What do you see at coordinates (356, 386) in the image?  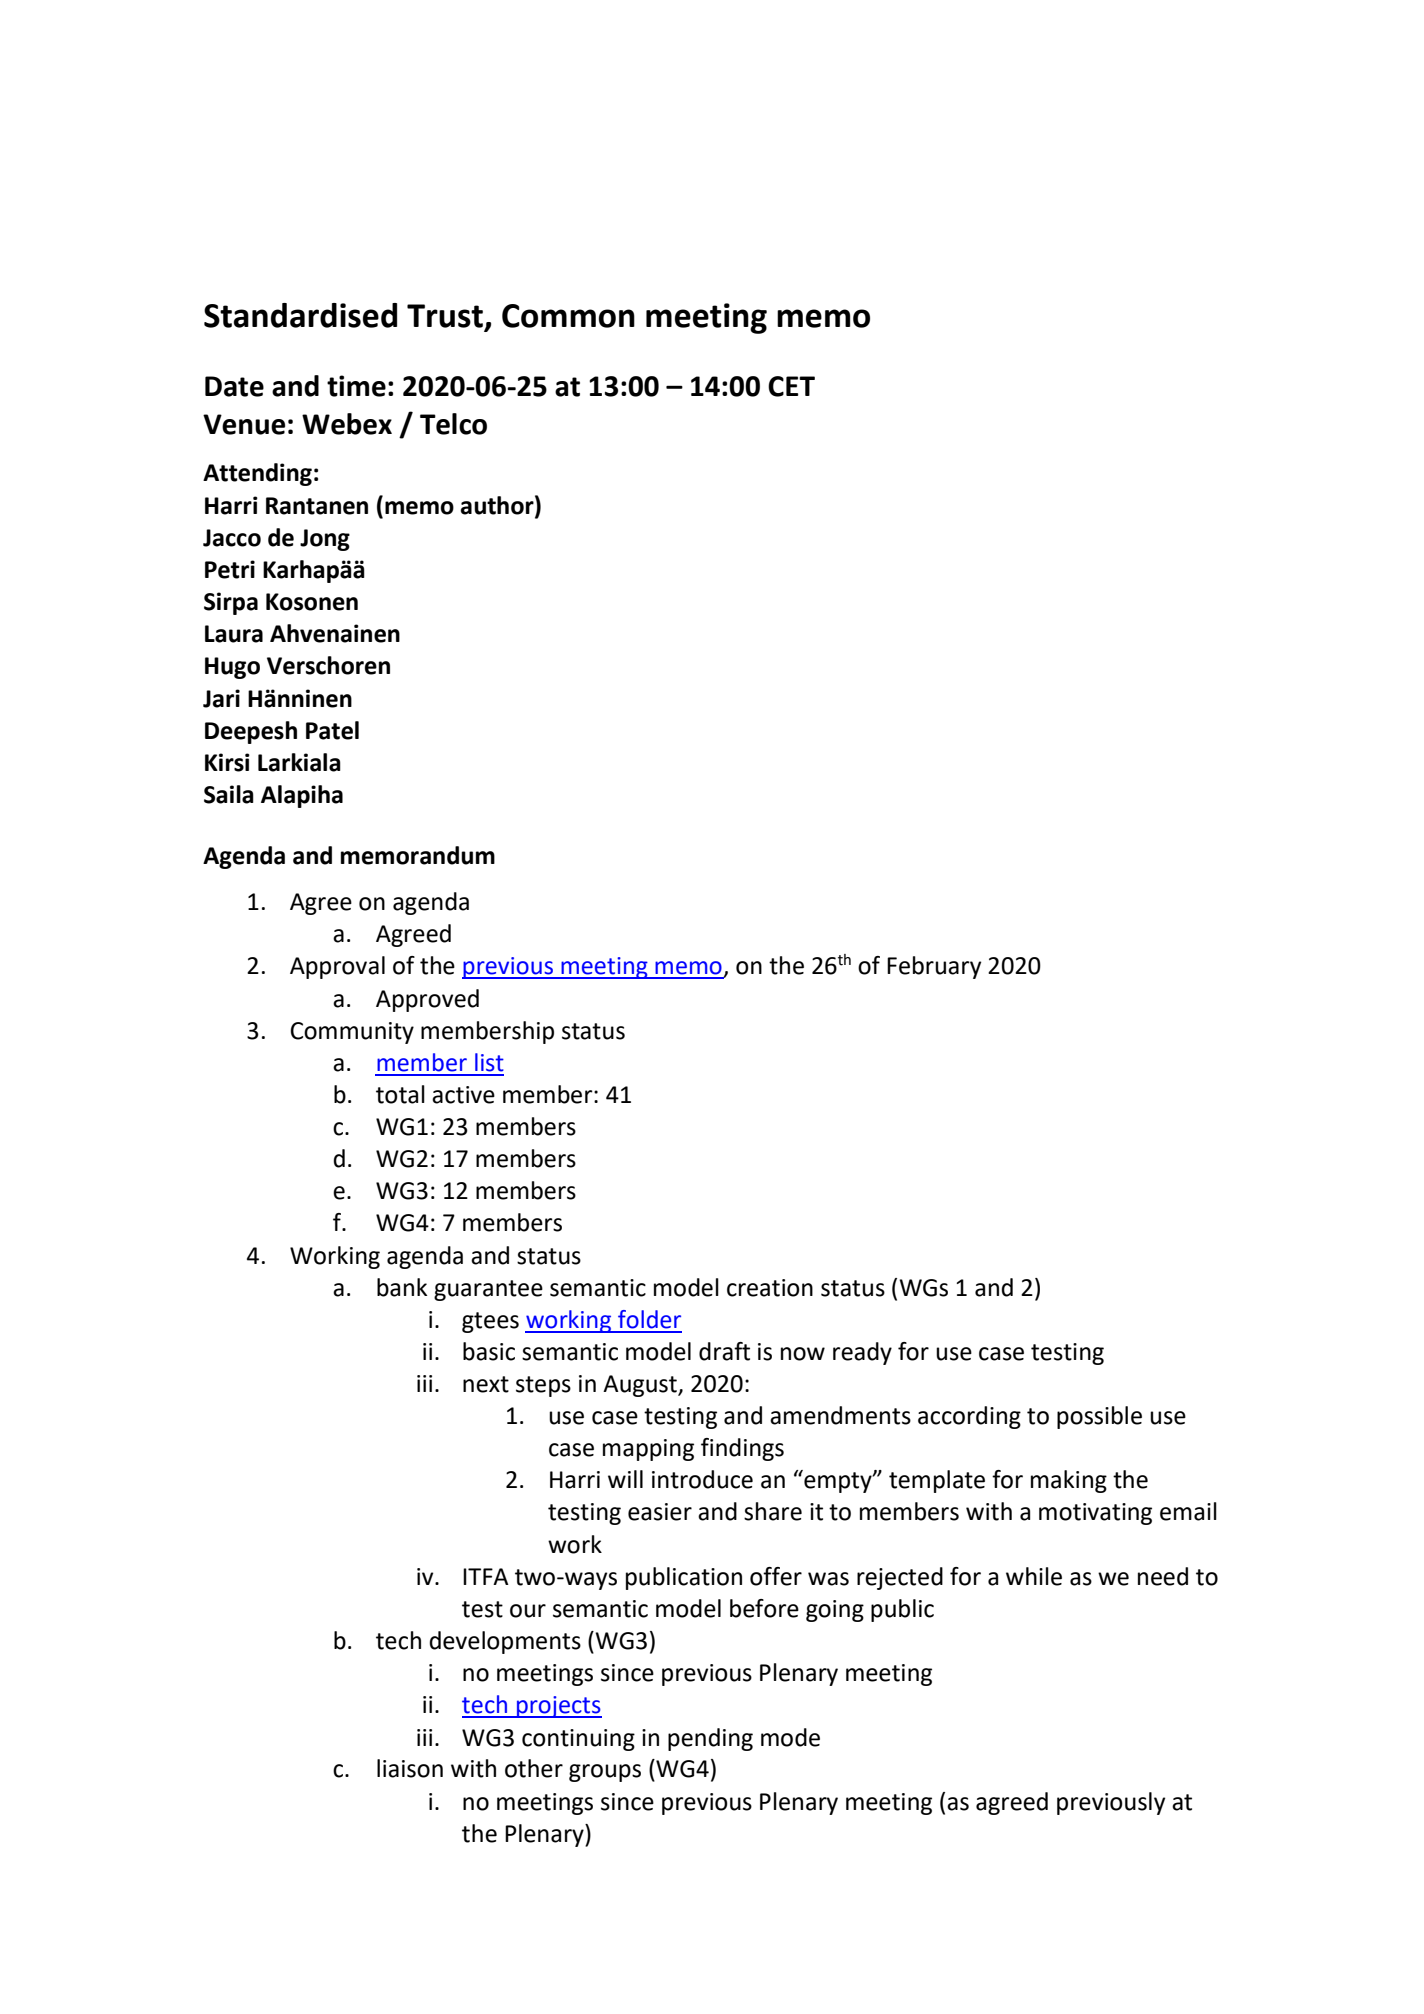 I see `time` at bounding box center [356, 386].
